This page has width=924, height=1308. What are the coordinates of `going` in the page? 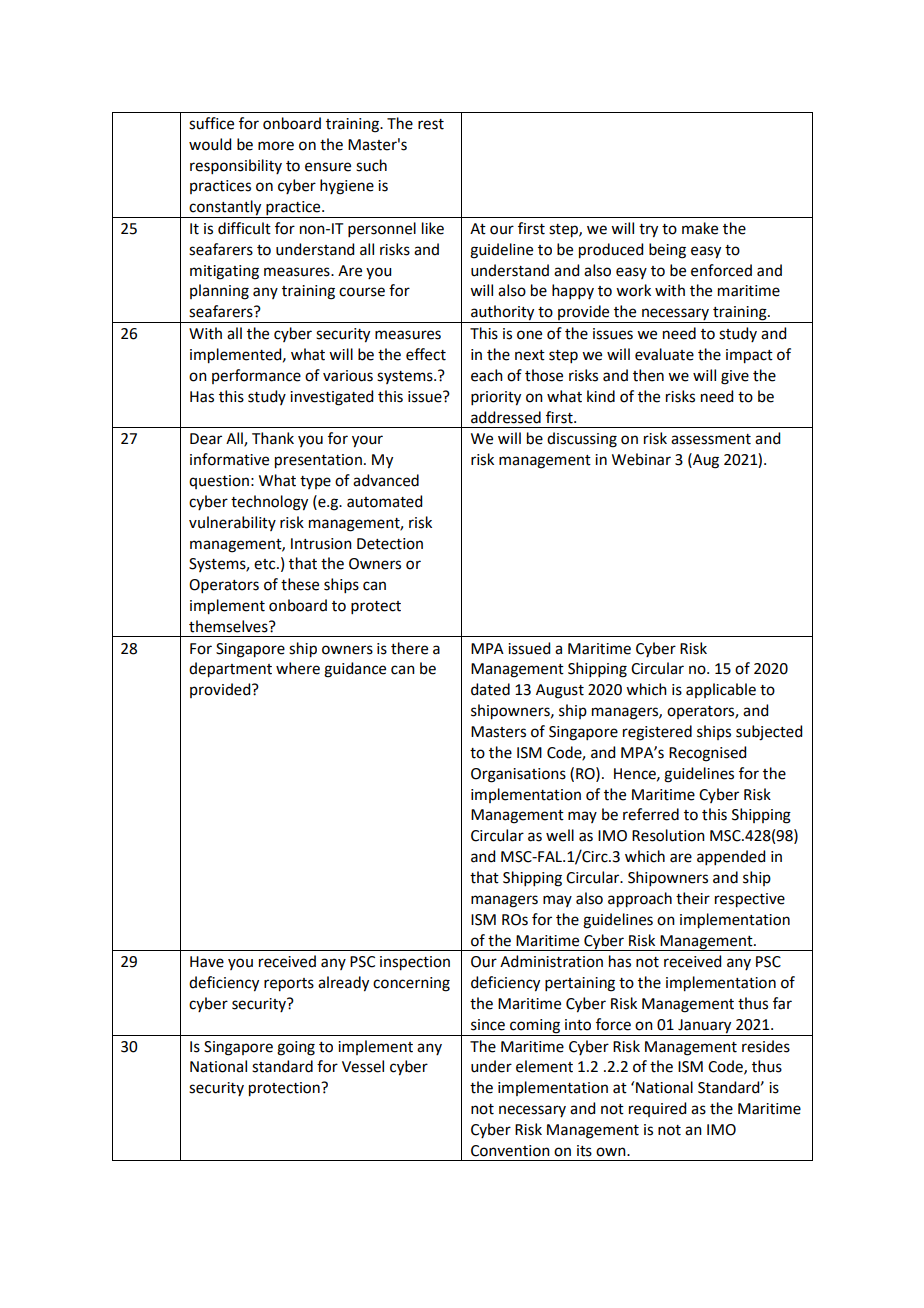 It's located at (296, 1048).
